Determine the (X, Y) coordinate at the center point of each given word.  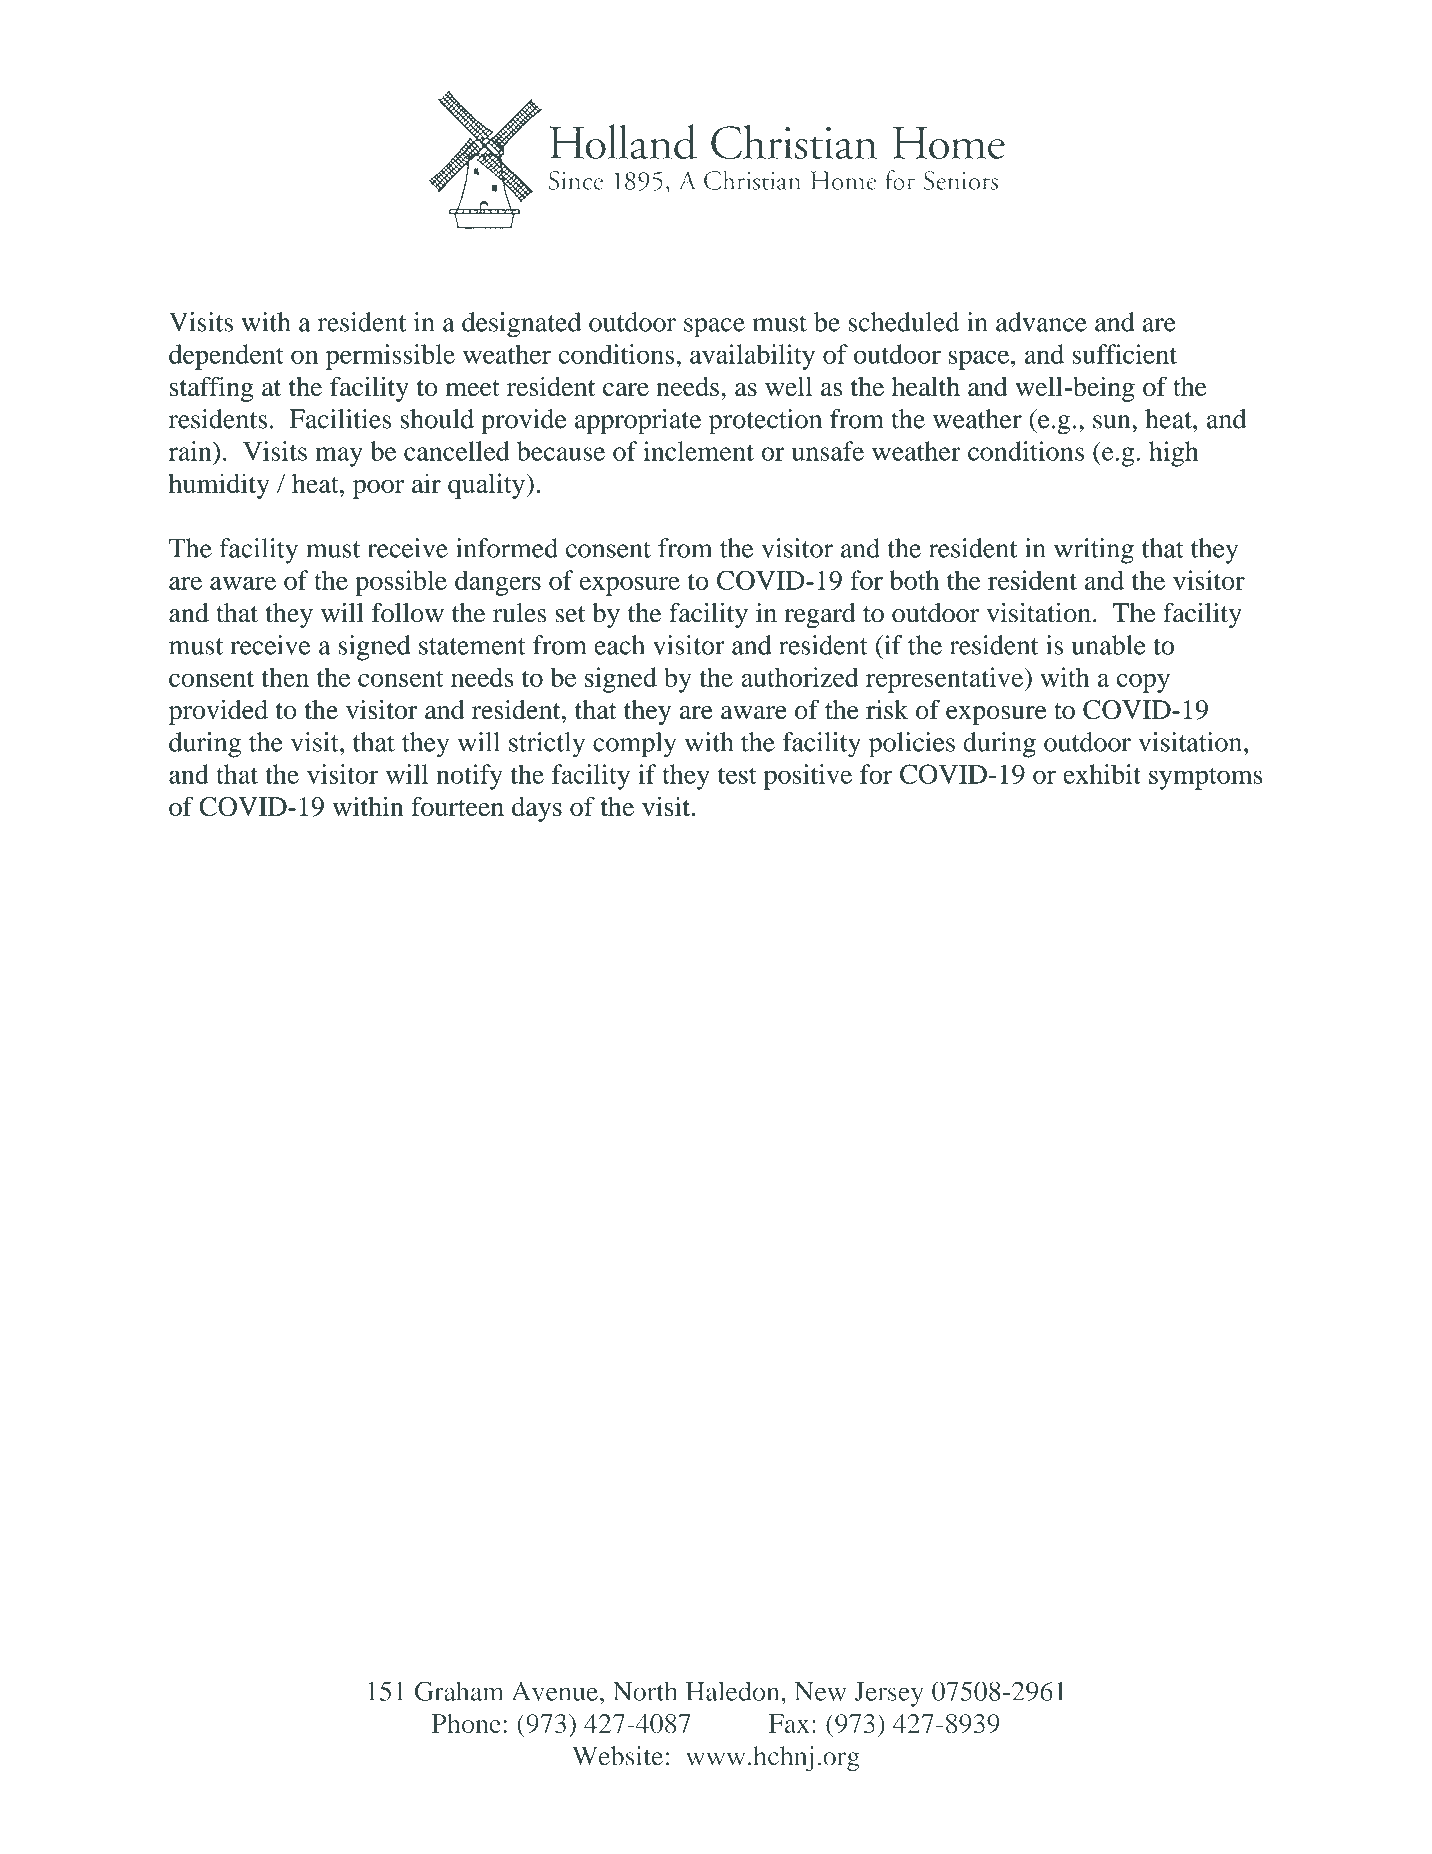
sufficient (1124, 354)
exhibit (1102, 774)
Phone (466, 1723)
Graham (459, 1691)
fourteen (457, 806)
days (537, 809)
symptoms (1206, 779)
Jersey (888, 1694)
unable (1109, 645)
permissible (390, 357)
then (285, 677)
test (737, 775)
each (619, 645)
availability (752, 357)
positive (808, 777)
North (645, 1691)
